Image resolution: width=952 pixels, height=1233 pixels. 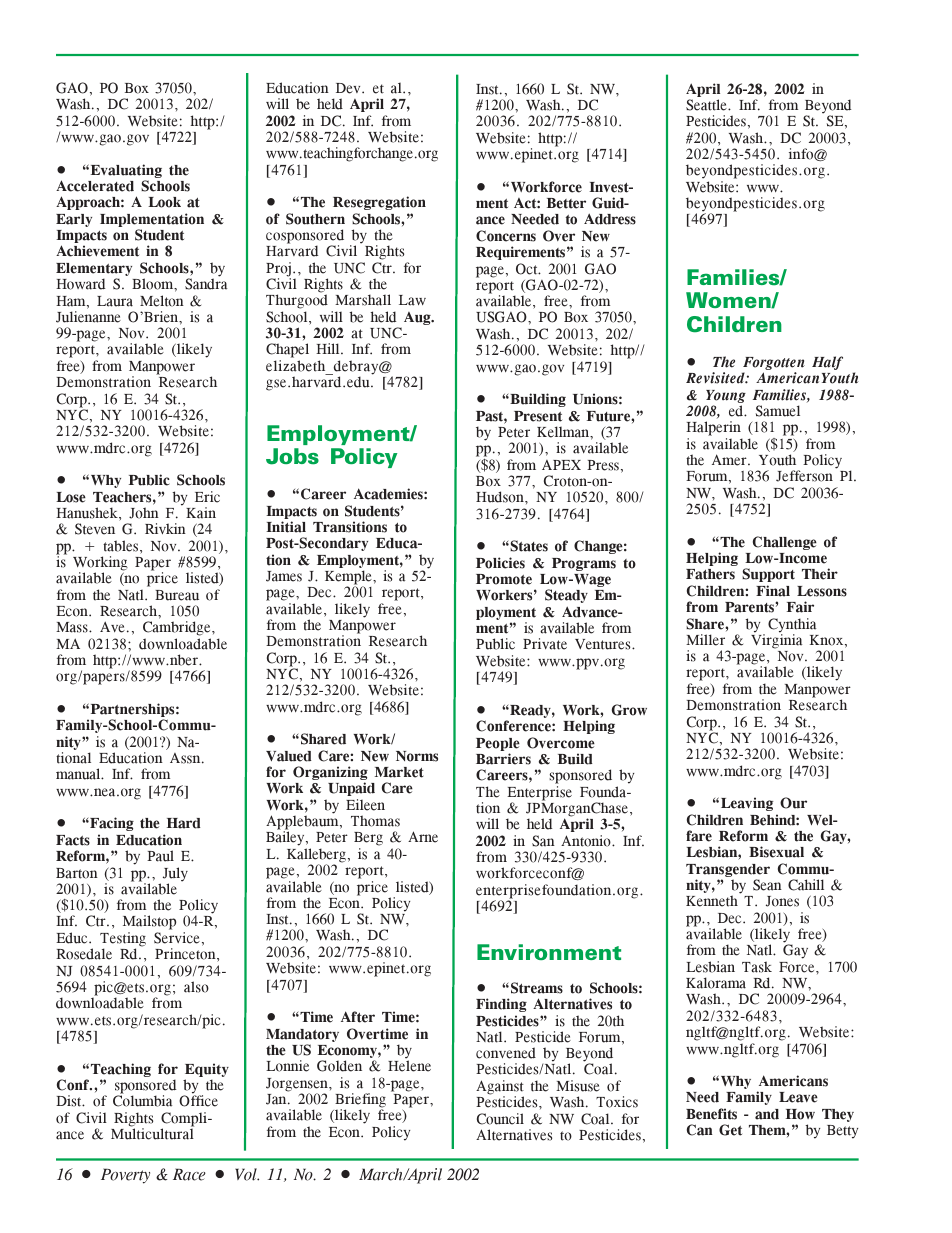 What do you see at coordinates (95, 186) in the screenshot?
I see `Accelerated` at bounding box center [95, 186].
